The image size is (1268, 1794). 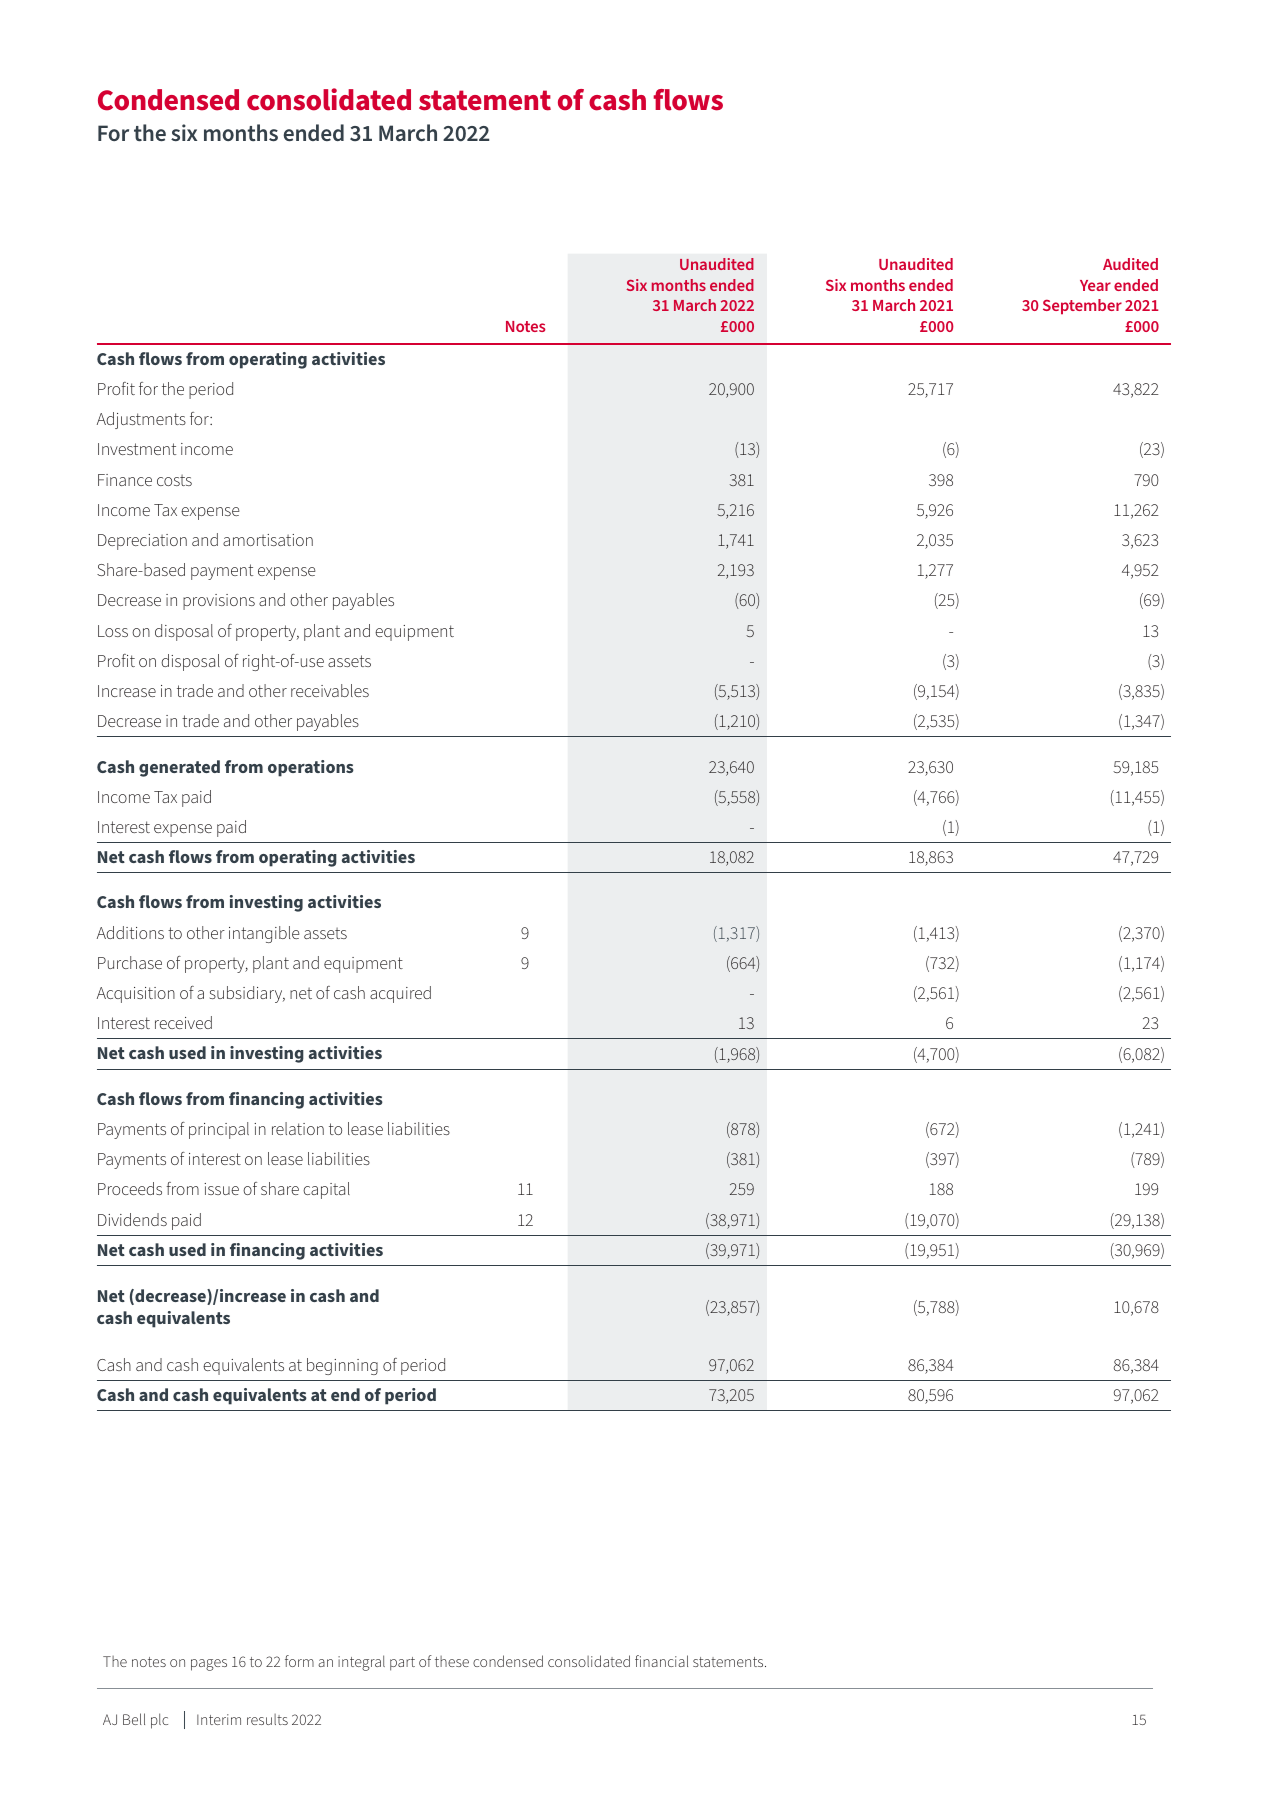 What do you see at coordinates (141, 420) in the page?
I see `Adjustments` at bounding box center [141, 420].
